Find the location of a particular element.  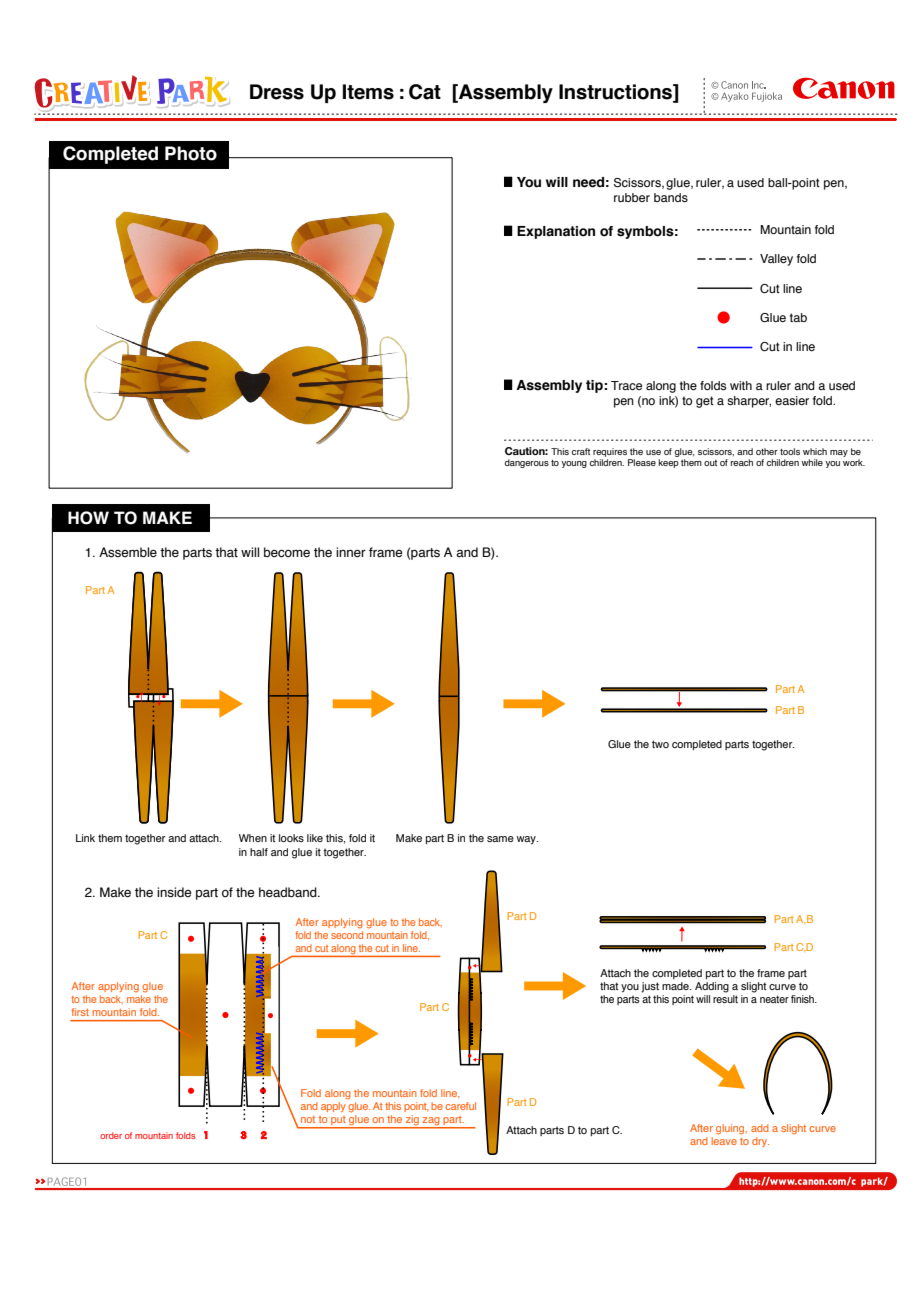

inner is located at coordinates (351, 552).
